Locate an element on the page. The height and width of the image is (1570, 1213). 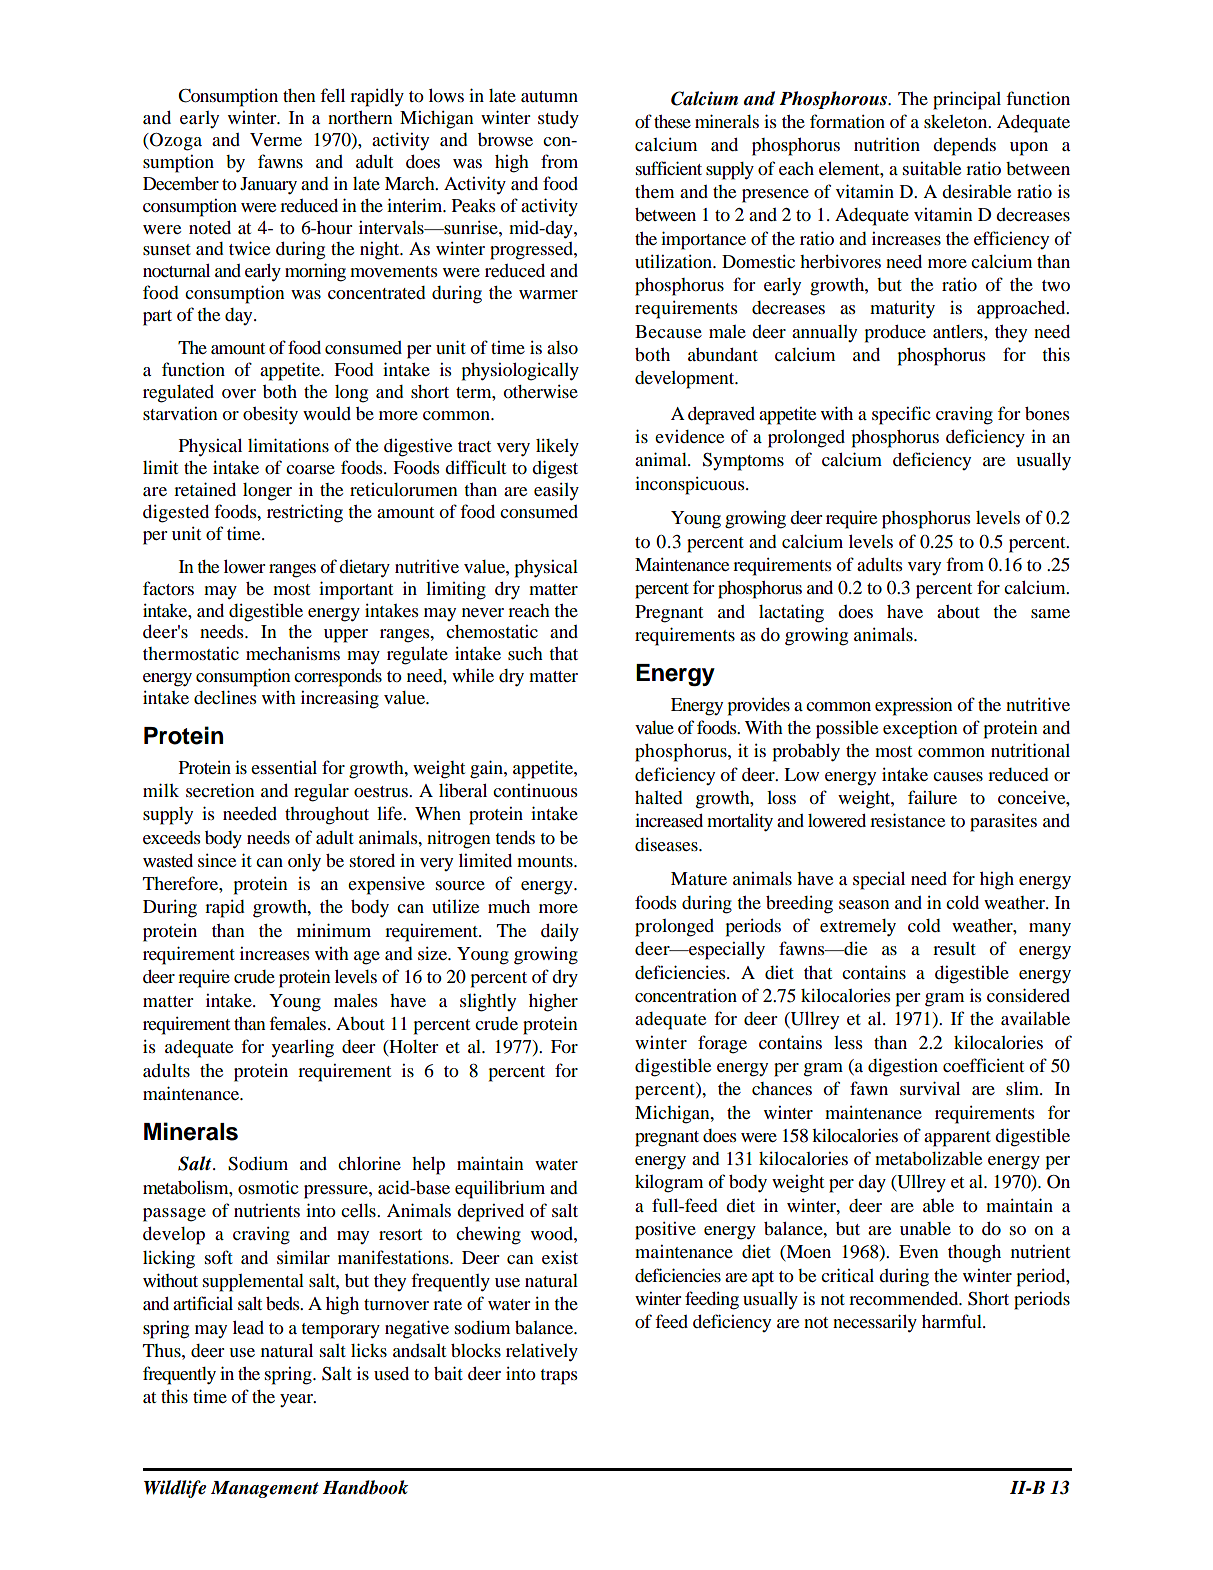
harmful is located at coordinates (953, 1321).
